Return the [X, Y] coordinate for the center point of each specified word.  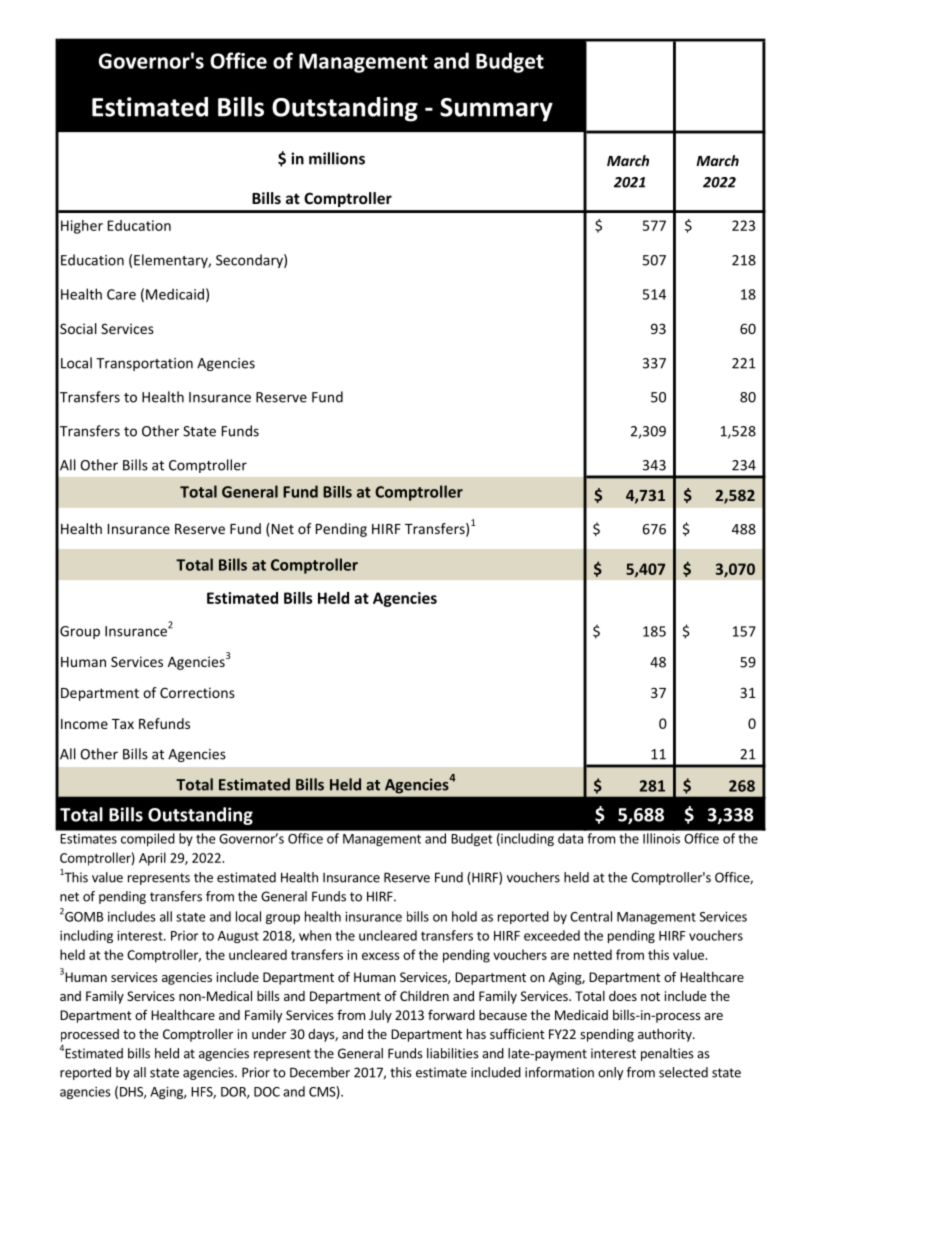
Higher [82, 227]
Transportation [144, 364]
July [380, 1016]
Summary [496, 110]
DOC [267, 1092]
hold [464, 916]
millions [337, 158]
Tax [123, 724]
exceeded [552, 935]
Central [591, 916]
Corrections [197, 692]
